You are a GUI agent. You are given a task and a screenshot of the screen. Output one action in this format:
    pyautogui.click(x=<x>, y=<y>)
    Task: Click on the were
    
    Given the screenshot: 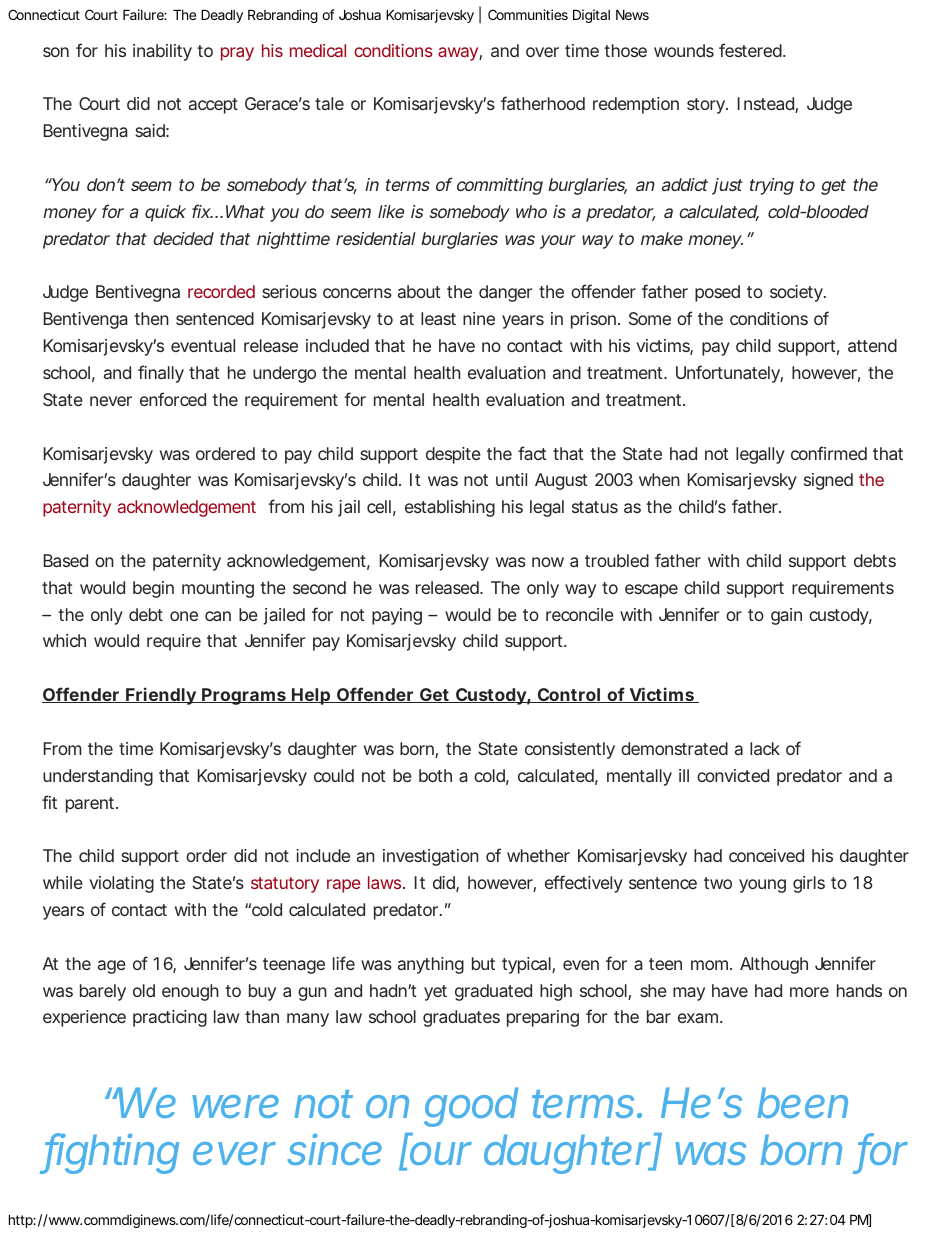 What is the action you would take?
    pyautogui.click(x=235, y=1106)
